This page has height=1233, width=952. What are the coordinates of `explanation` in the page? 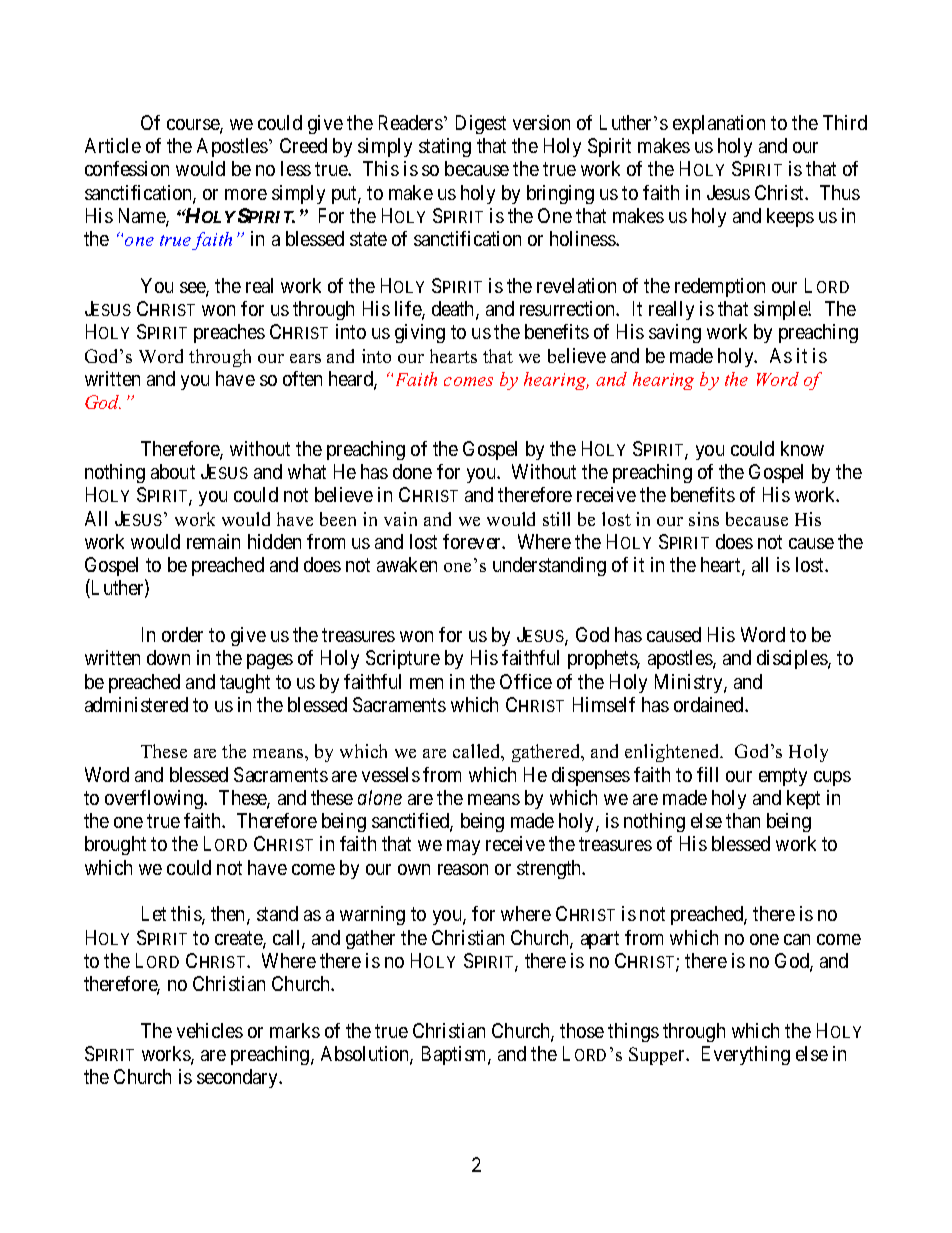 It's located at (719, 124).
